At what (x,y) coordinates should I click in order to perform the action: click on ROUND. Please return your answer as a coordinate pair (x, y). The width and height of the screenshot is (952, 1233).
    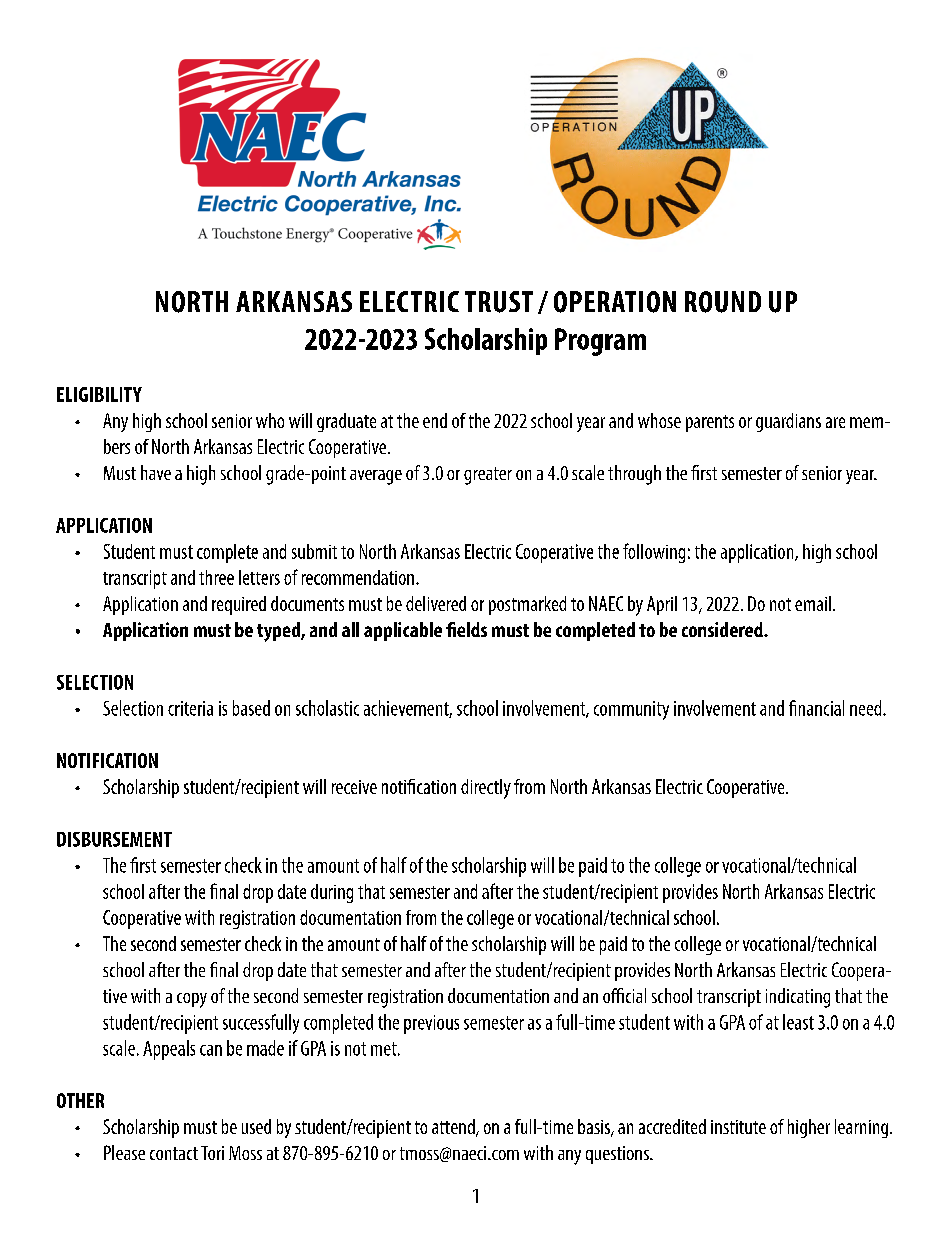
    Looking at the image, I should click on (723, 302).
